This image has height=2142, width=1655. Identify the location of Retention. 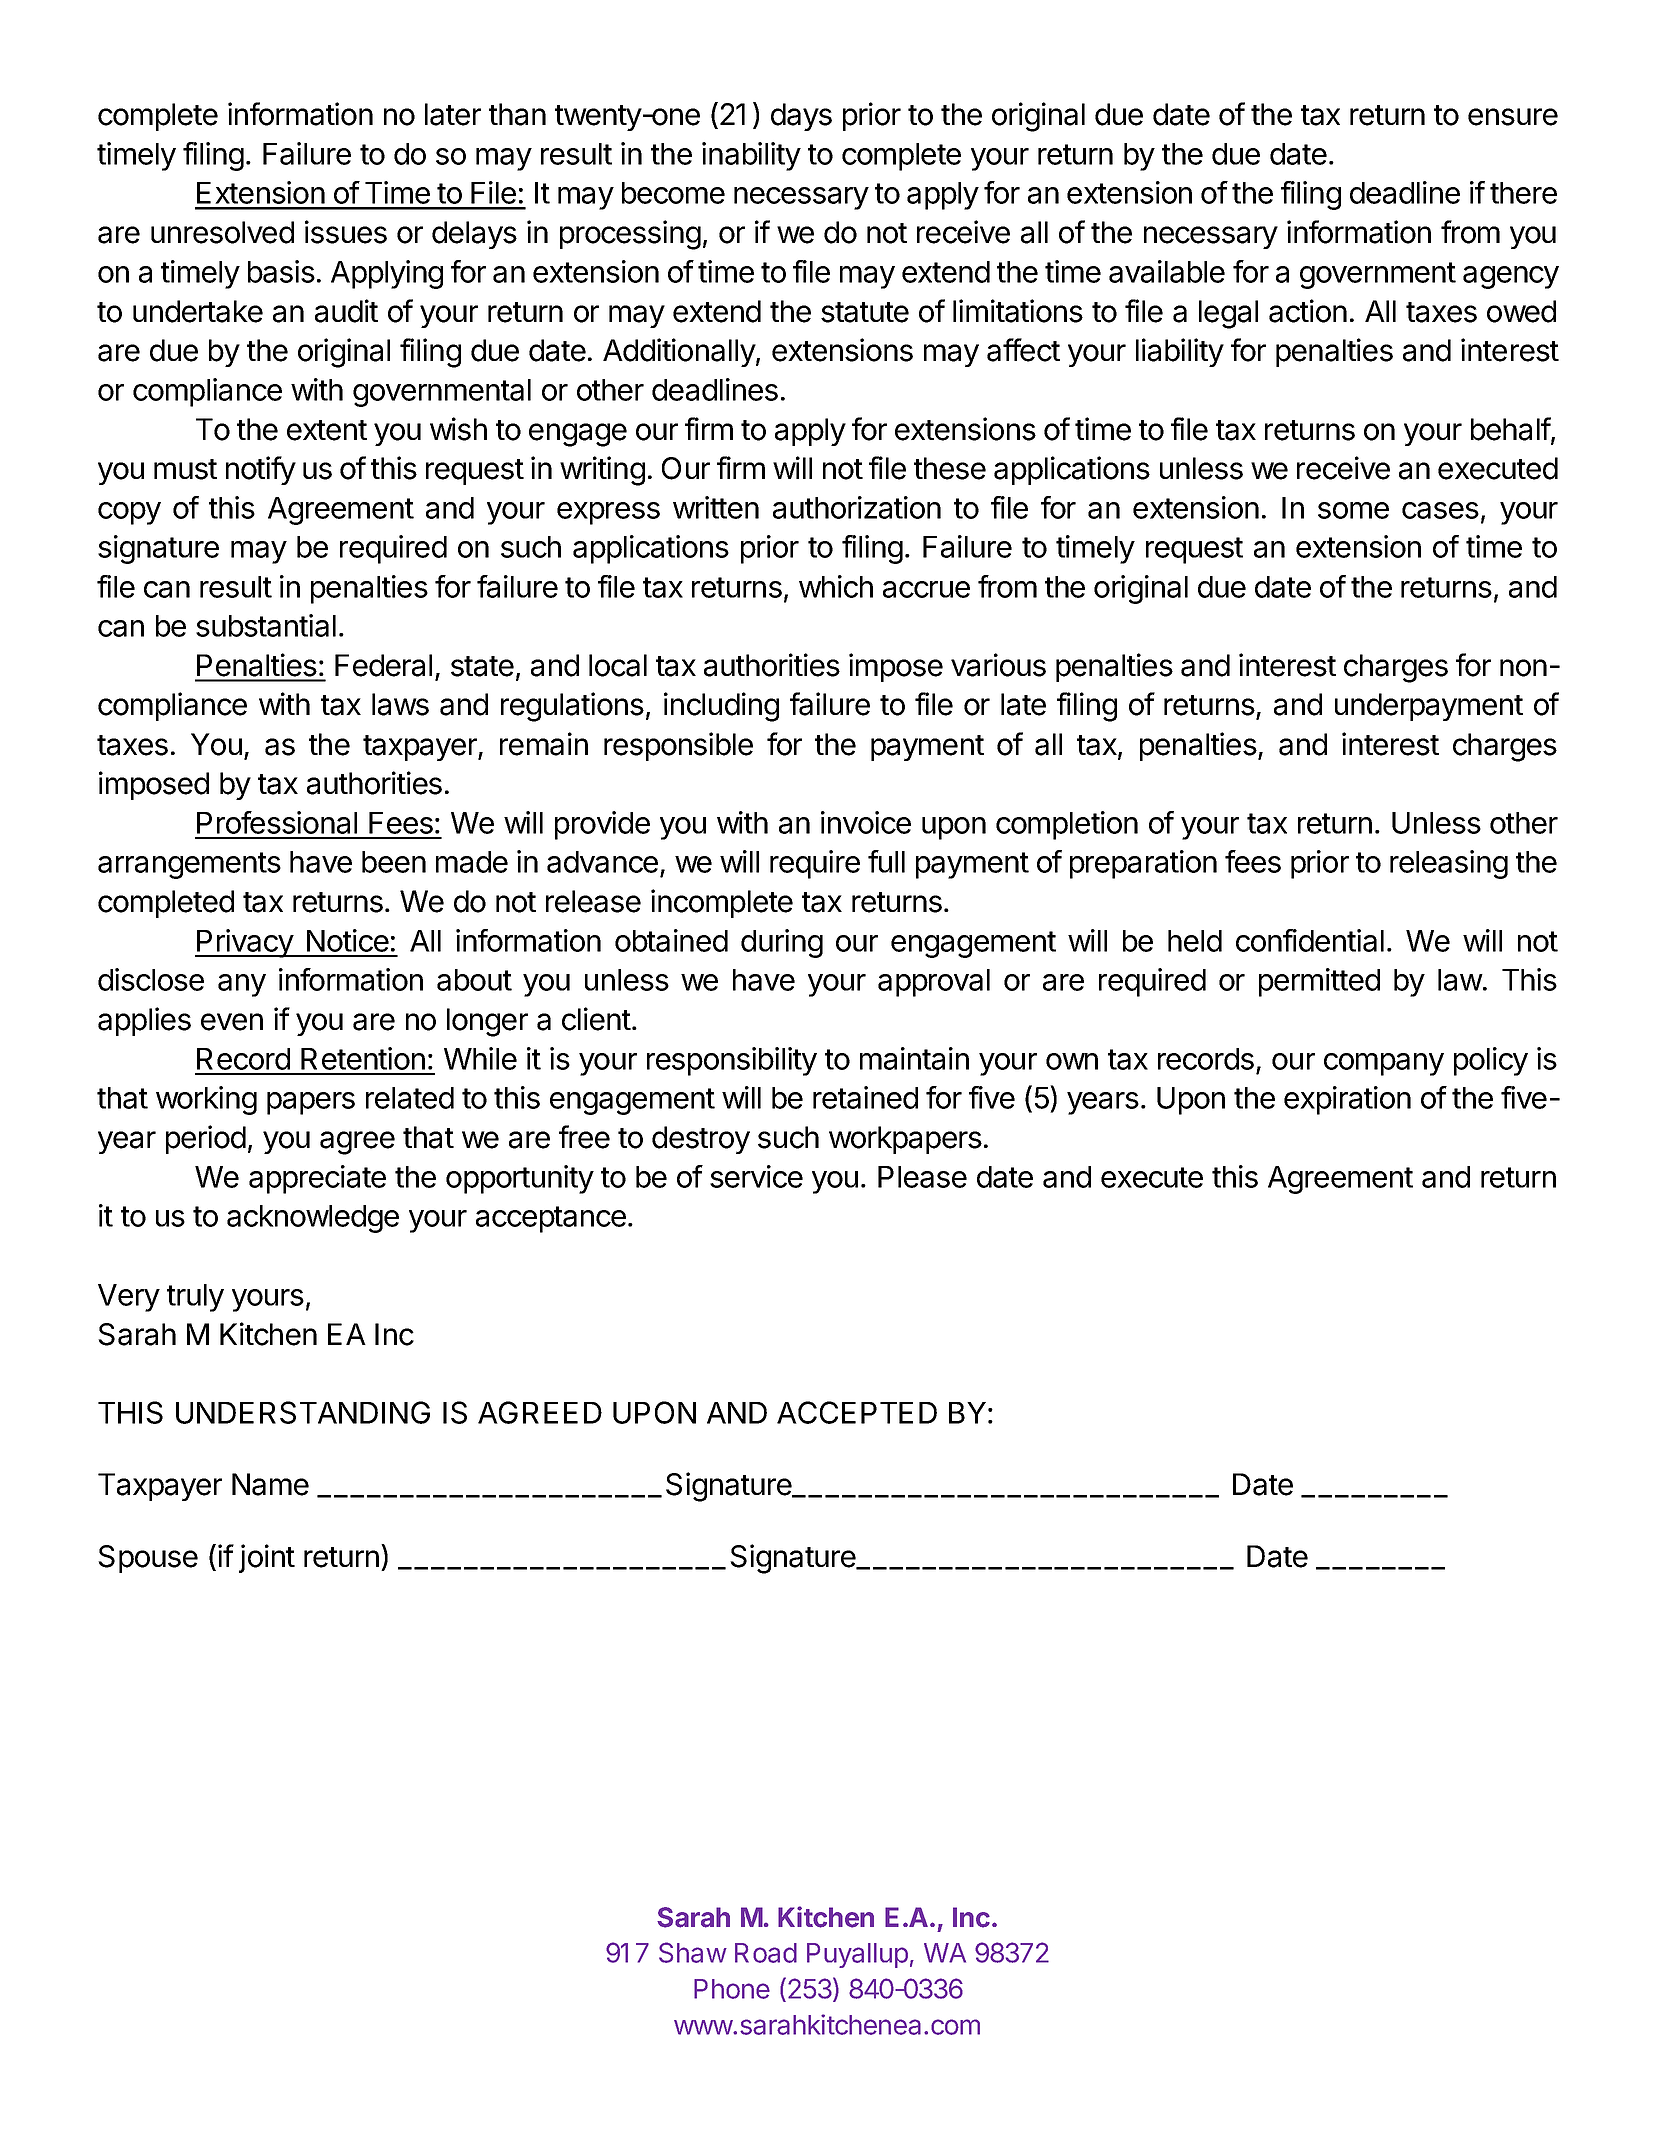
(363, 1058).
